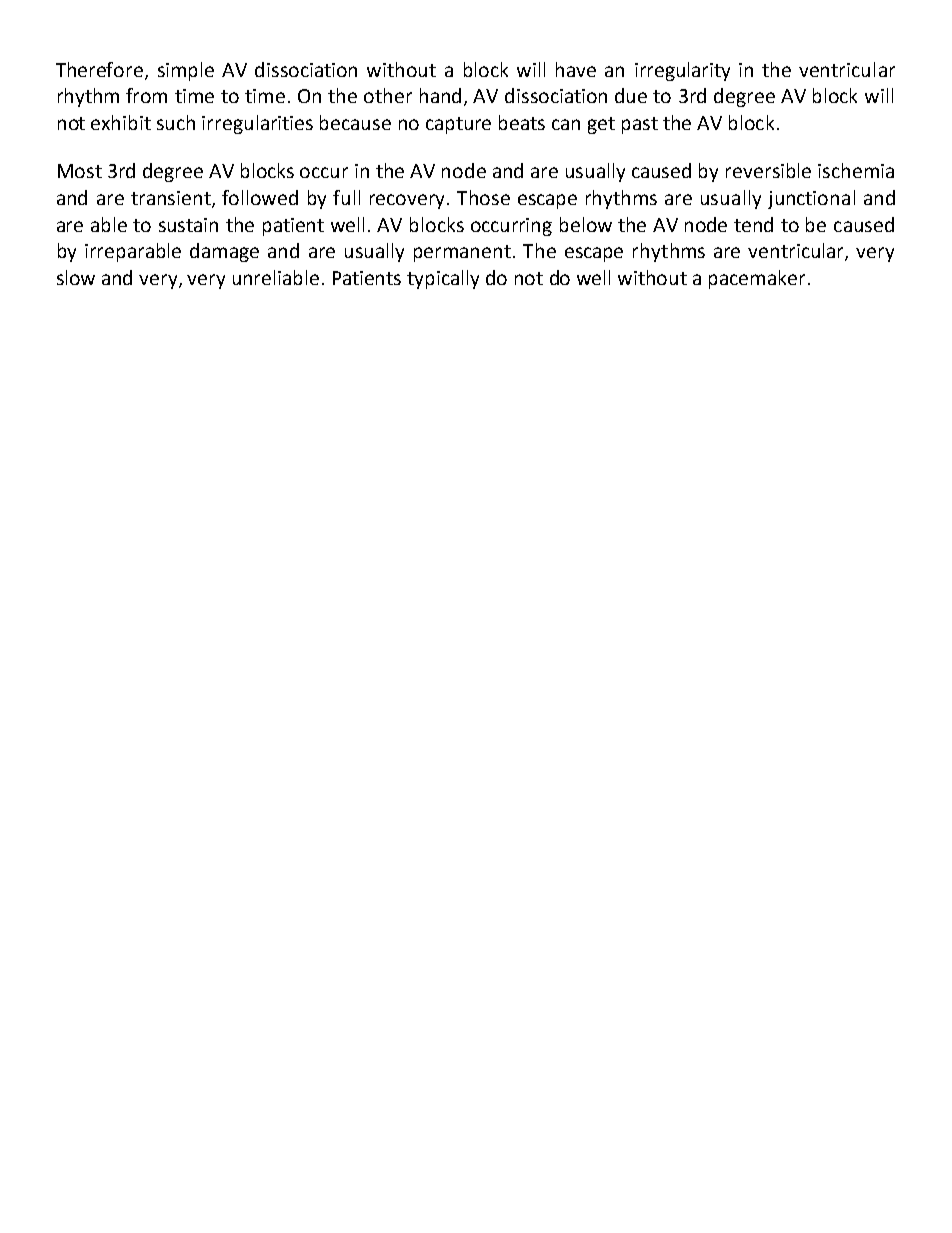 The height and width of the screenshot is (1233, 952). What do you see at coordinates (682, 71) in the screenshot?
I see `irregularity` at bounding box center [682, 71].
